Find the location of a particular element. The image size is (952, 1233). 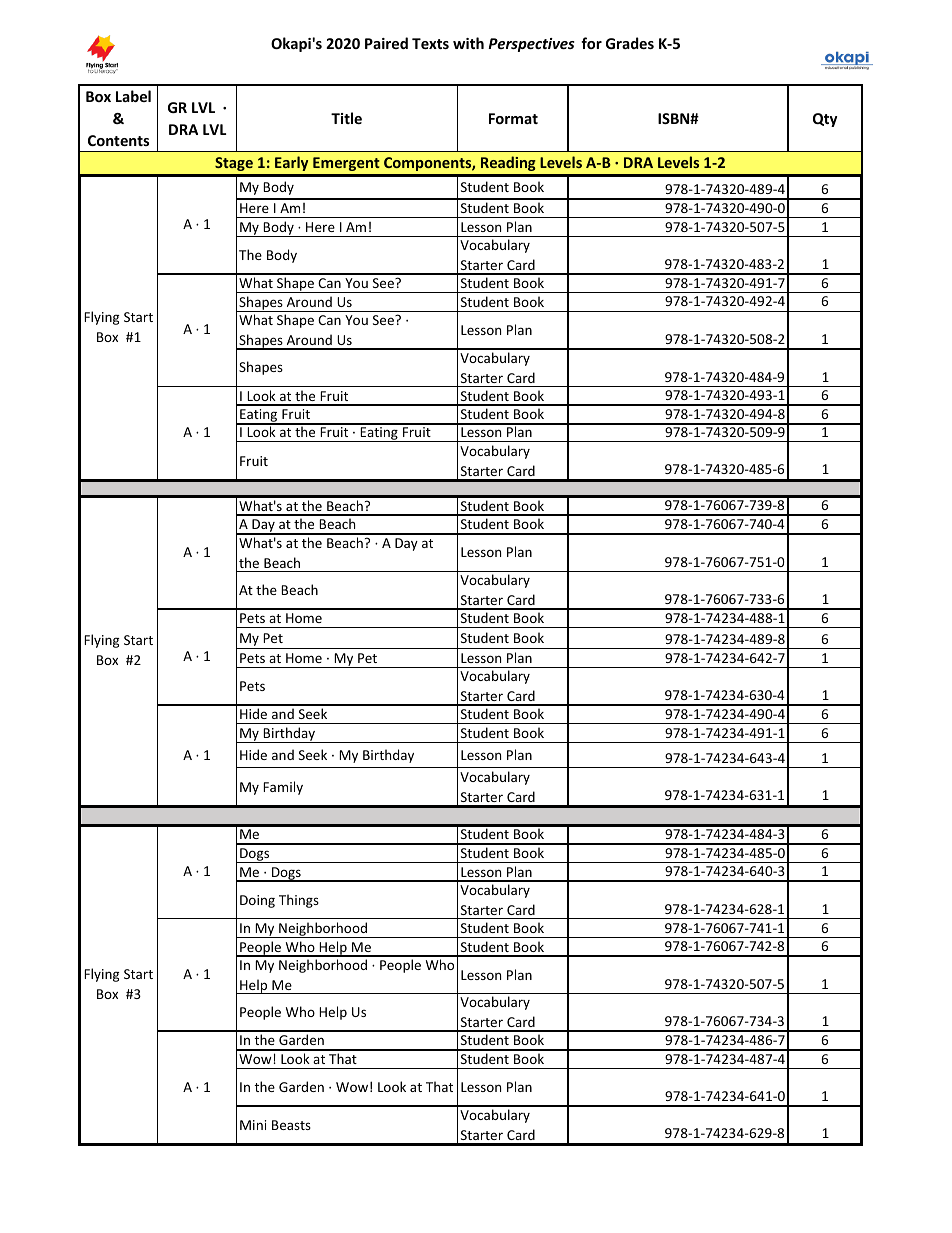

Label is located at coordinates (133, 96).
